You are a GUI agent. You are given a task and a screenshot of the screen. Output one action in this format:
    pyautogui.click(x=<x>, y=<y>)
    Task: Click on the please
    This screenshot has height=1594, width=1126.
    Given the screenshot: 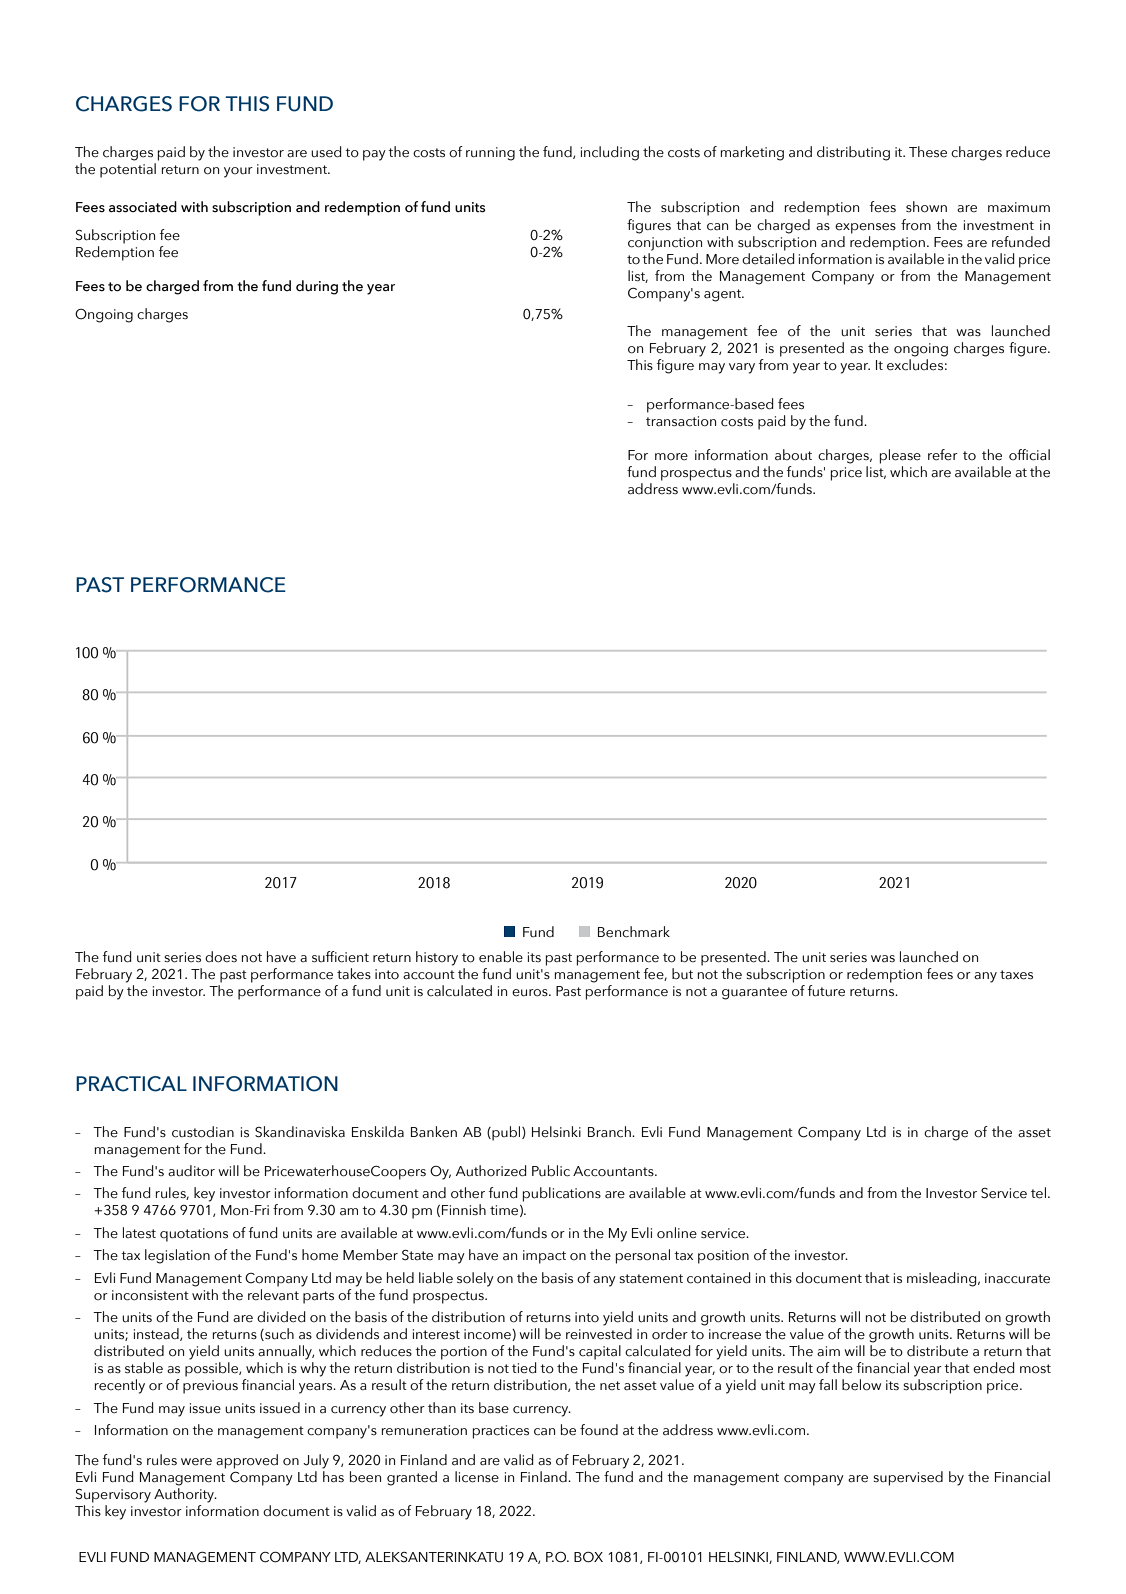 What is the action you would take?
    pyautogui.click(x=900, y=456)
